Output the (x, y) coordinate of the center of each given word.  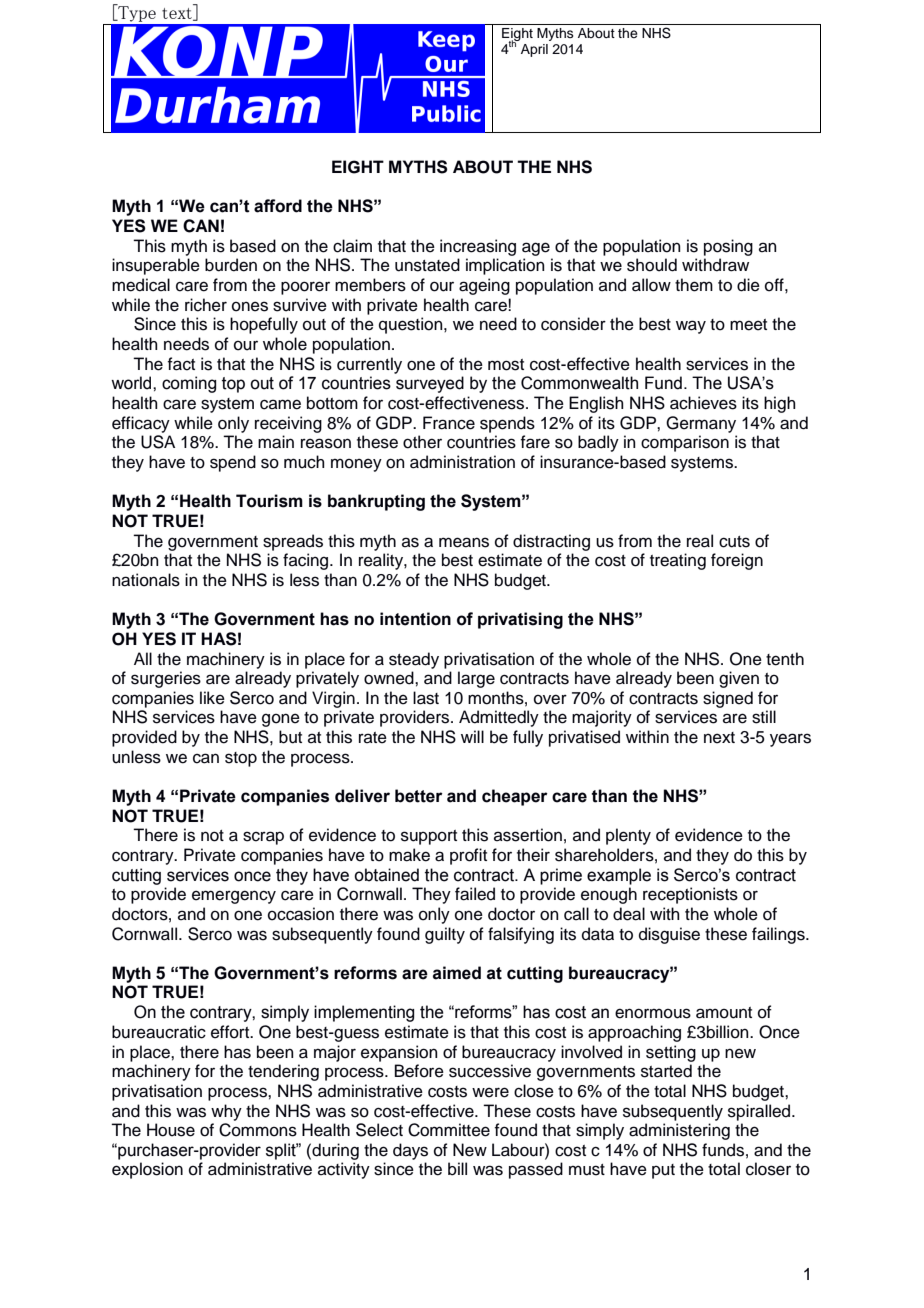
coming (189, 384)
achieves (703, 403)
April (534, 50)
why (226, 1112)
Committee (449, 1130)
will (472, 736)
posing (728, 247)
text (178, 14)
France (449, 423)
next (719, 738)
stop (241, 759)
